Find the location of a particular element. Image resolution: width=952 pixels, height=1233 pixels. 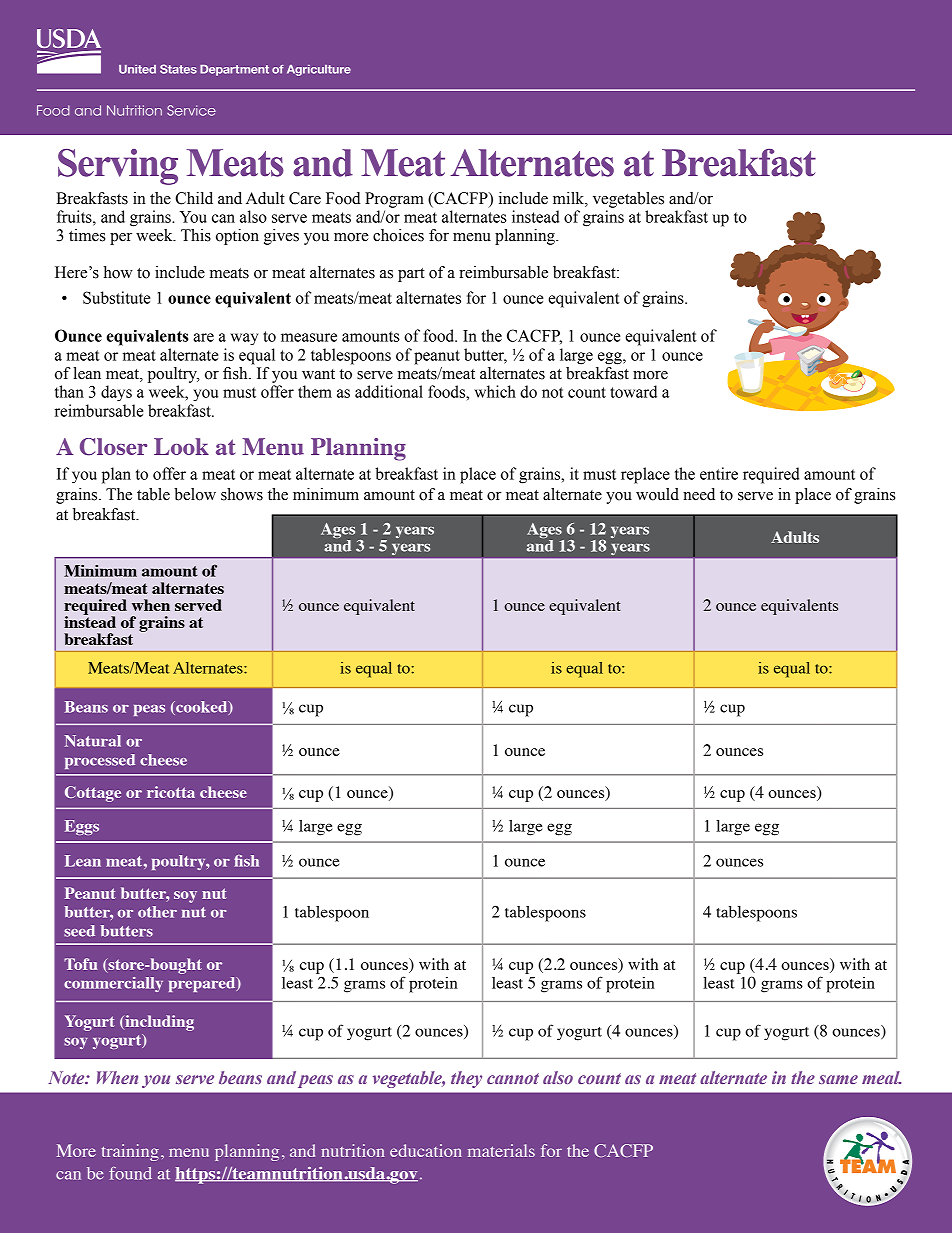

below is located at coordinates (195, 494).
